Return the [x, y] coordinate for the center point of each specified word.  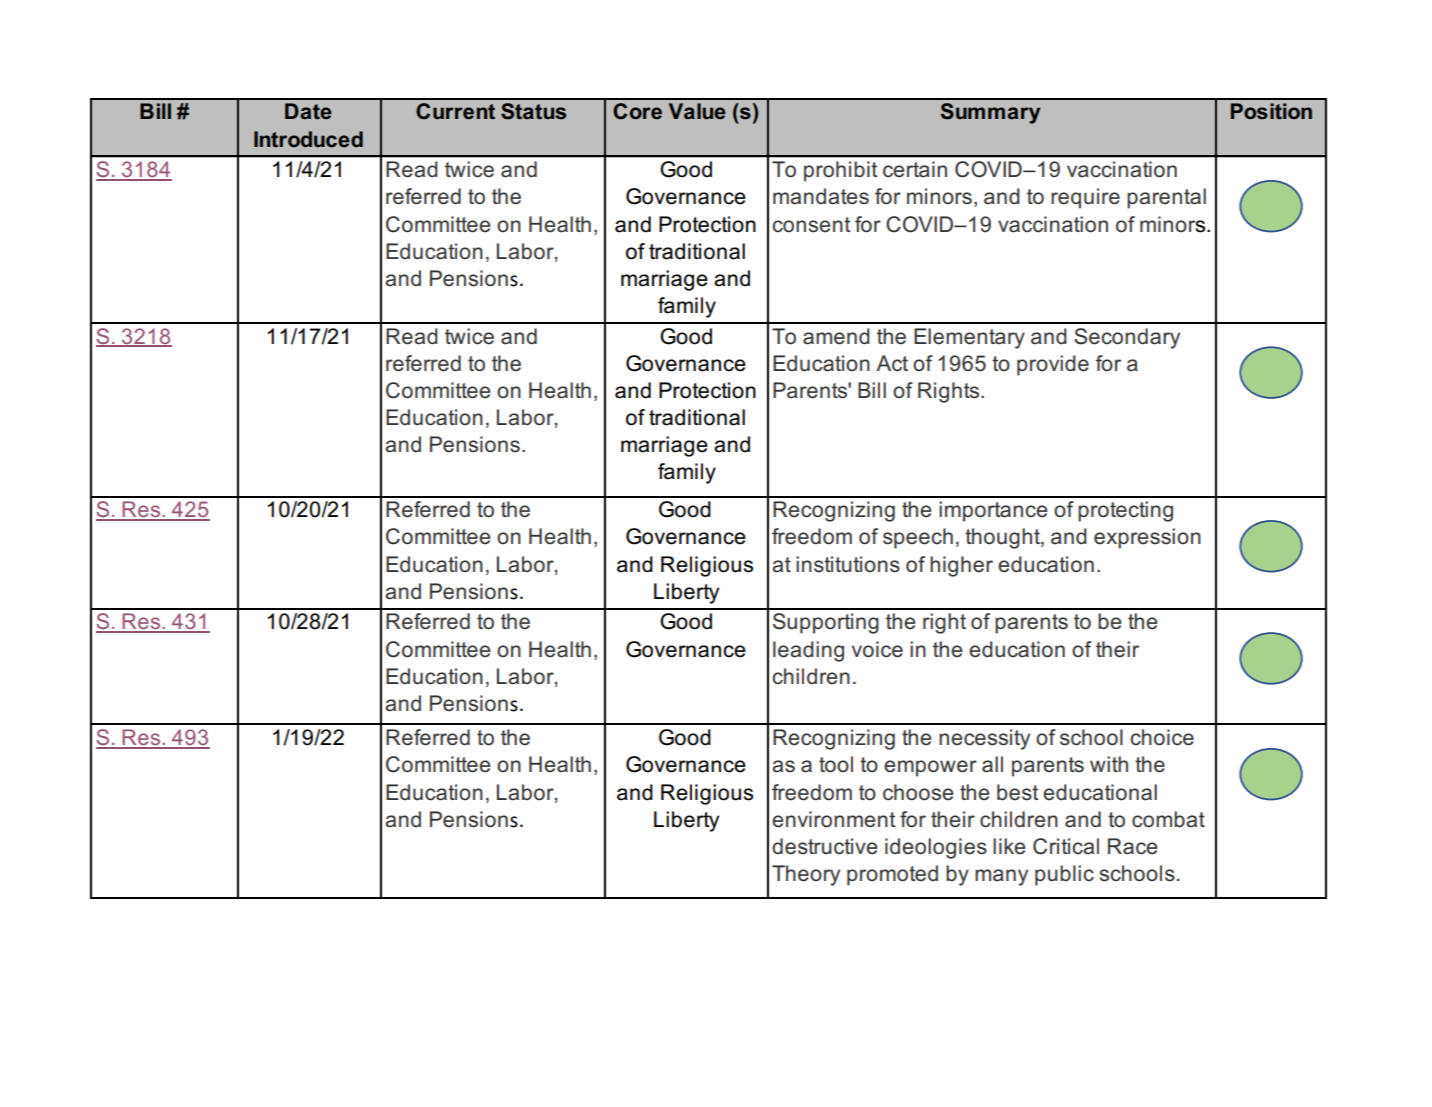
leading [808, 651]
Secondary [1127, 338]
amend [836, 336]
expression [1147, 538]
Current [455, 111]
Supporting [826, 623]
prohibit [840, 171]
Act [892, 363]
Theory [806, 875]
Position [1271, 111]
